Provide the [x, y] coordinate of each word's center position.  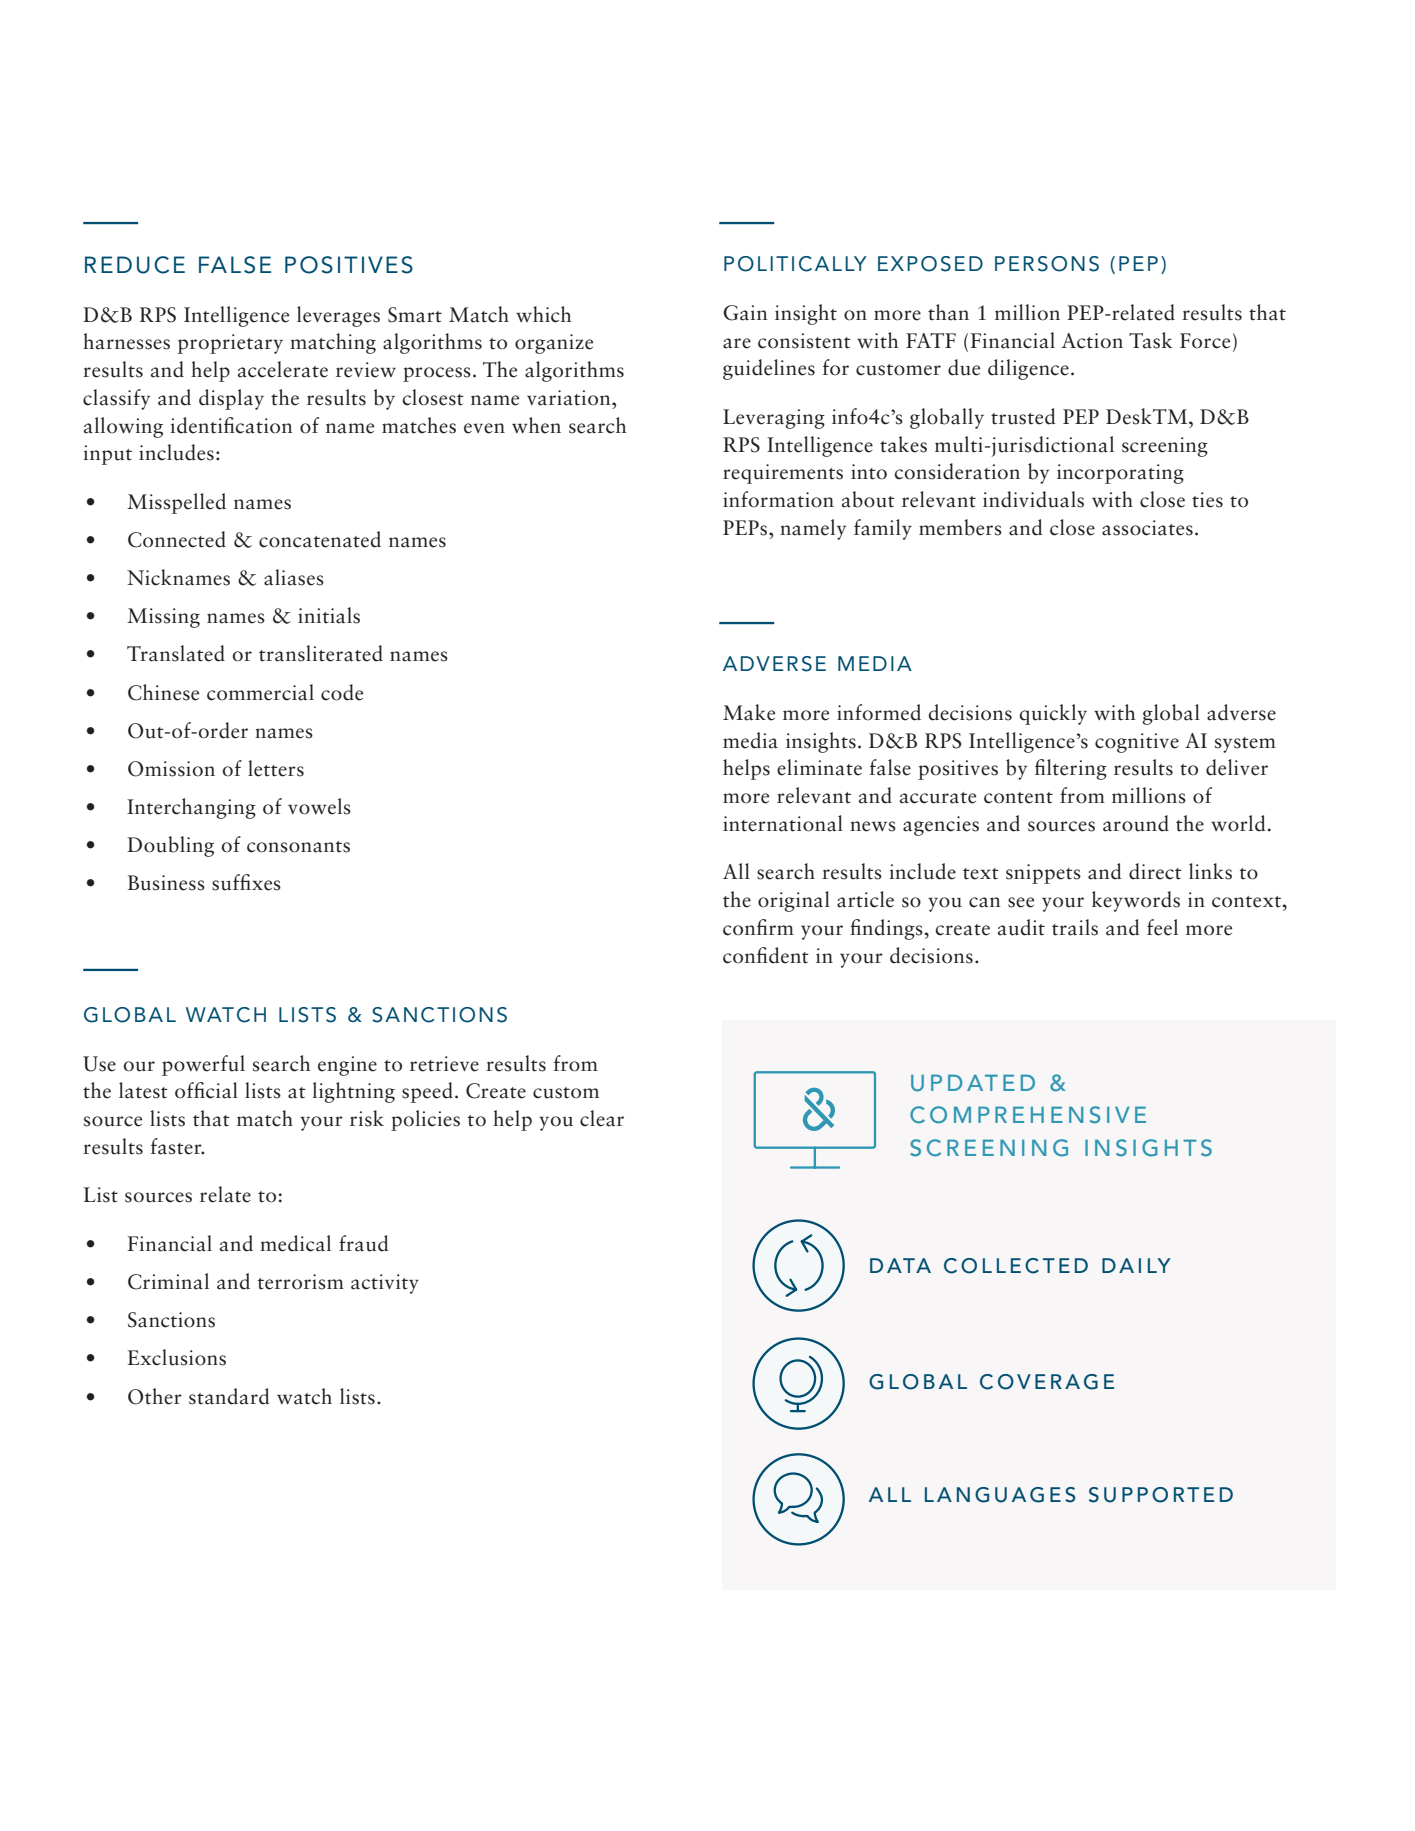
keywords [1136, 901]
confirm [758, 927]
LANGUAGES [1000, 1495]
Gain [745, 313]
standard [229, 1396]
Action [1092, 341]
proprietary [230, 344]
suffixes [246, 882]
